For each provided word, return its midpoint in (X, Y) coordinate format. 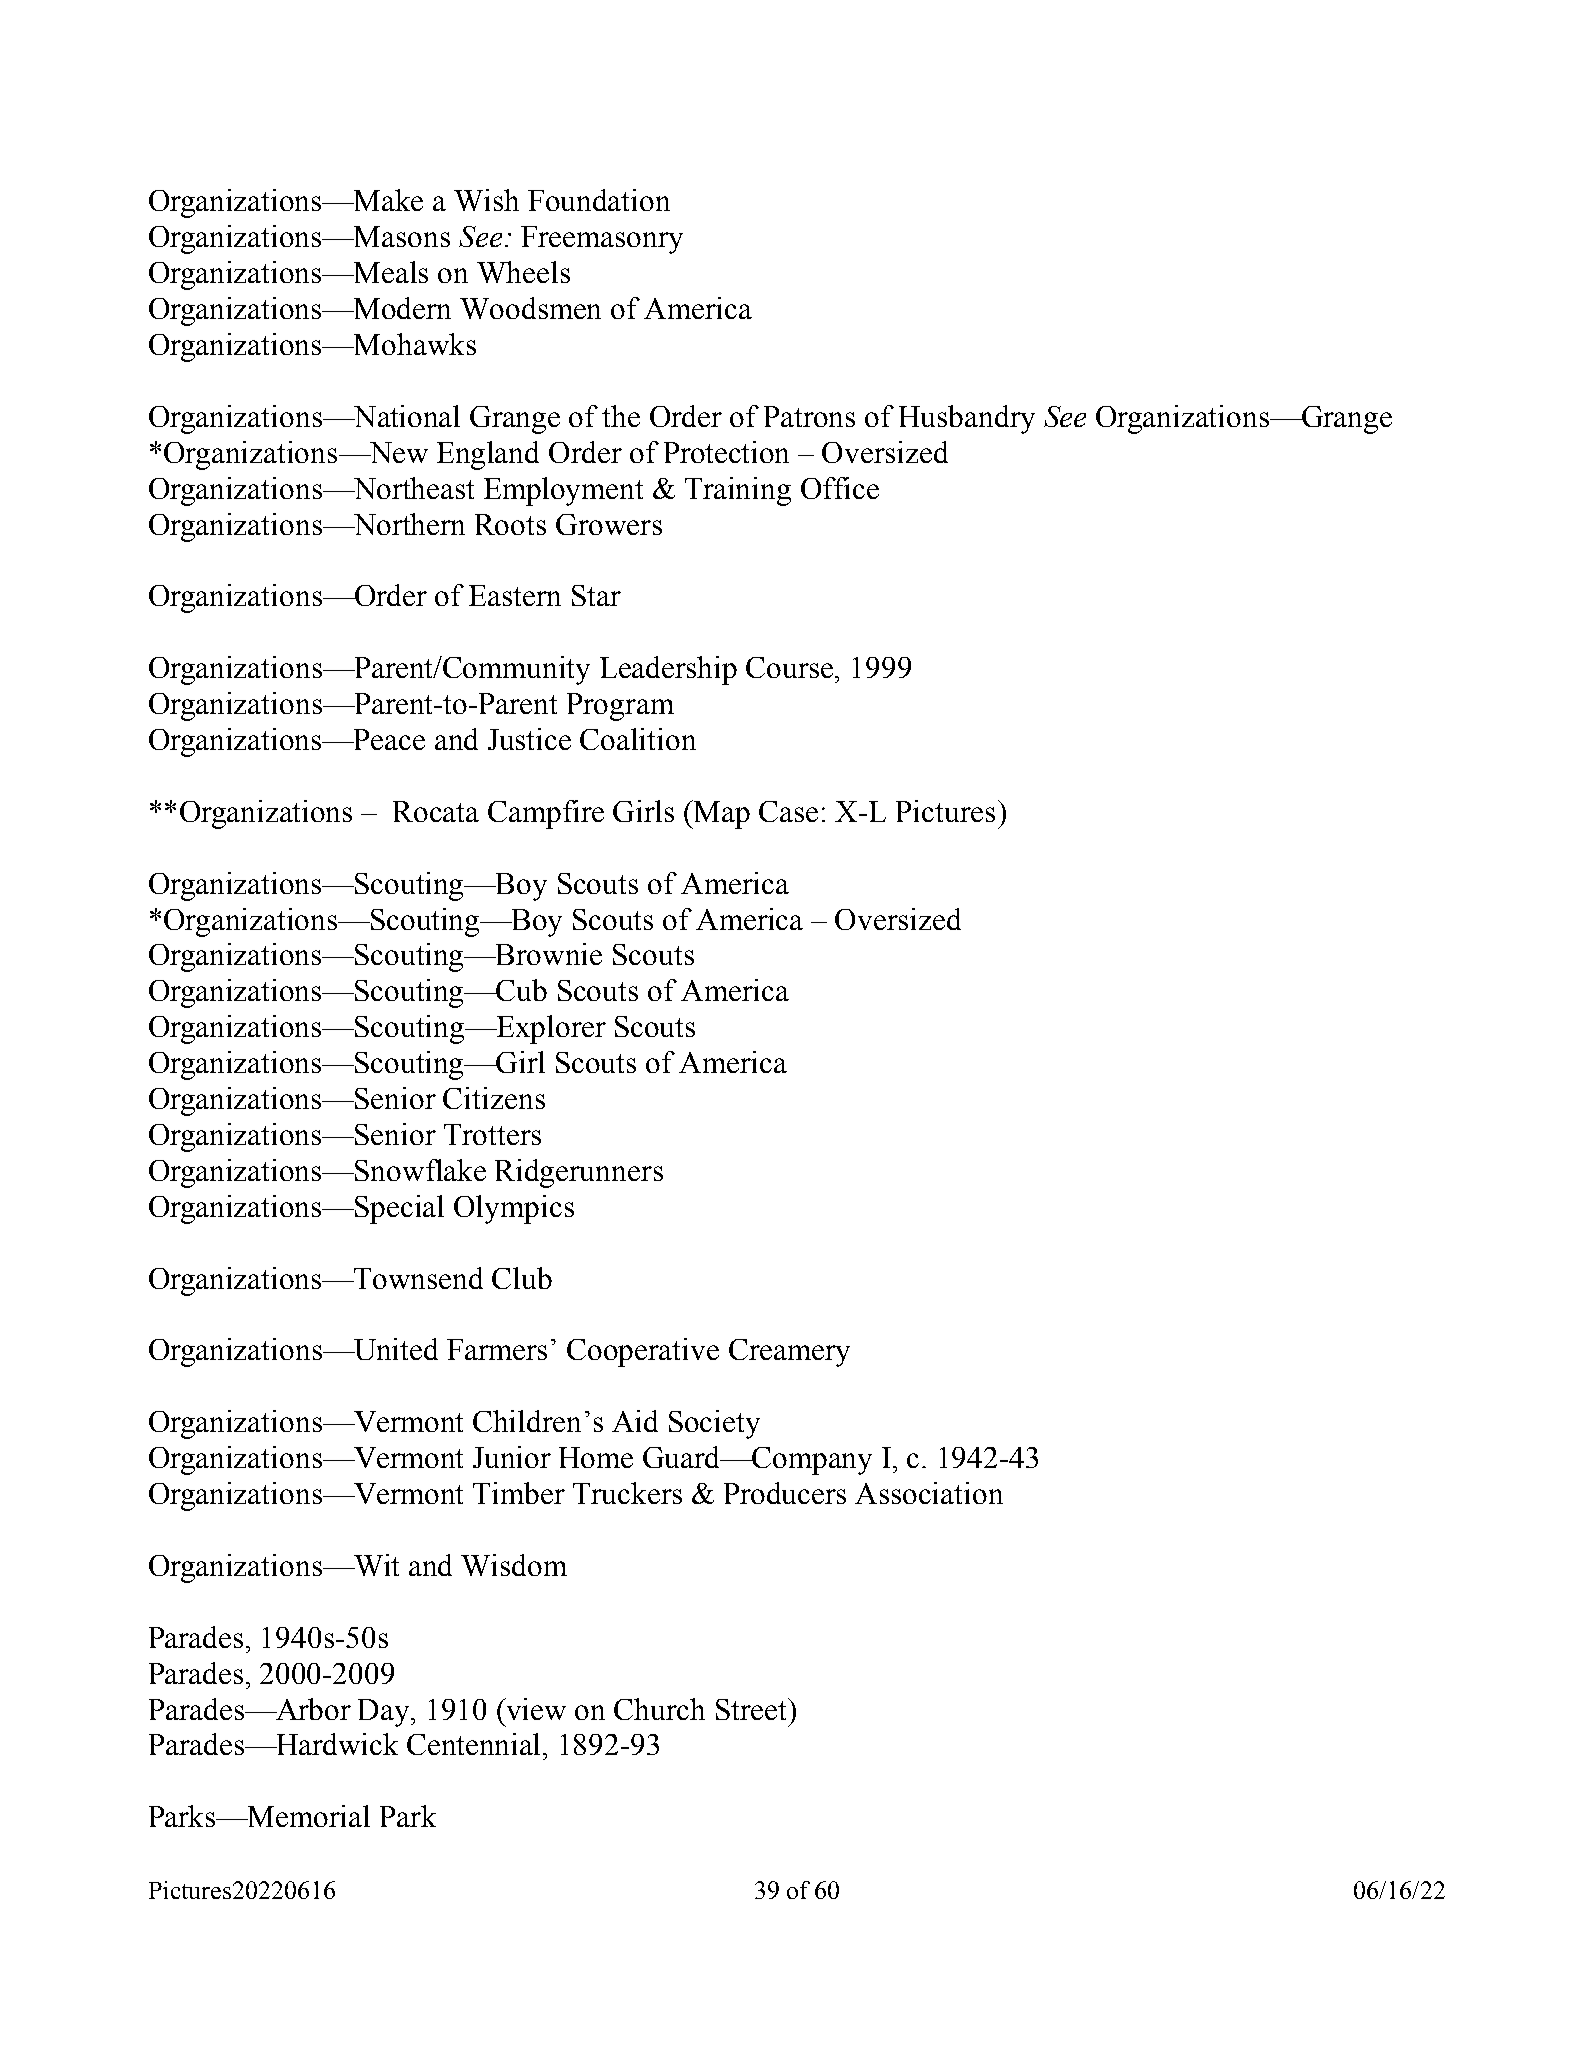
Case (788, 811)
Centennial (475, 1744)
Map (721, 814)
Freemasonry (602, 240)
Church (659, 1709)
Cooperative (643, 1352)
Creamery (789, 1353)
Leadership (668, 670)
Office (840, 488)
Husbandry (967, 419)
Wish (486, 200)
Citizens (494, 1098)
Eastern (515, 595)
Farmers (497, 1349)
